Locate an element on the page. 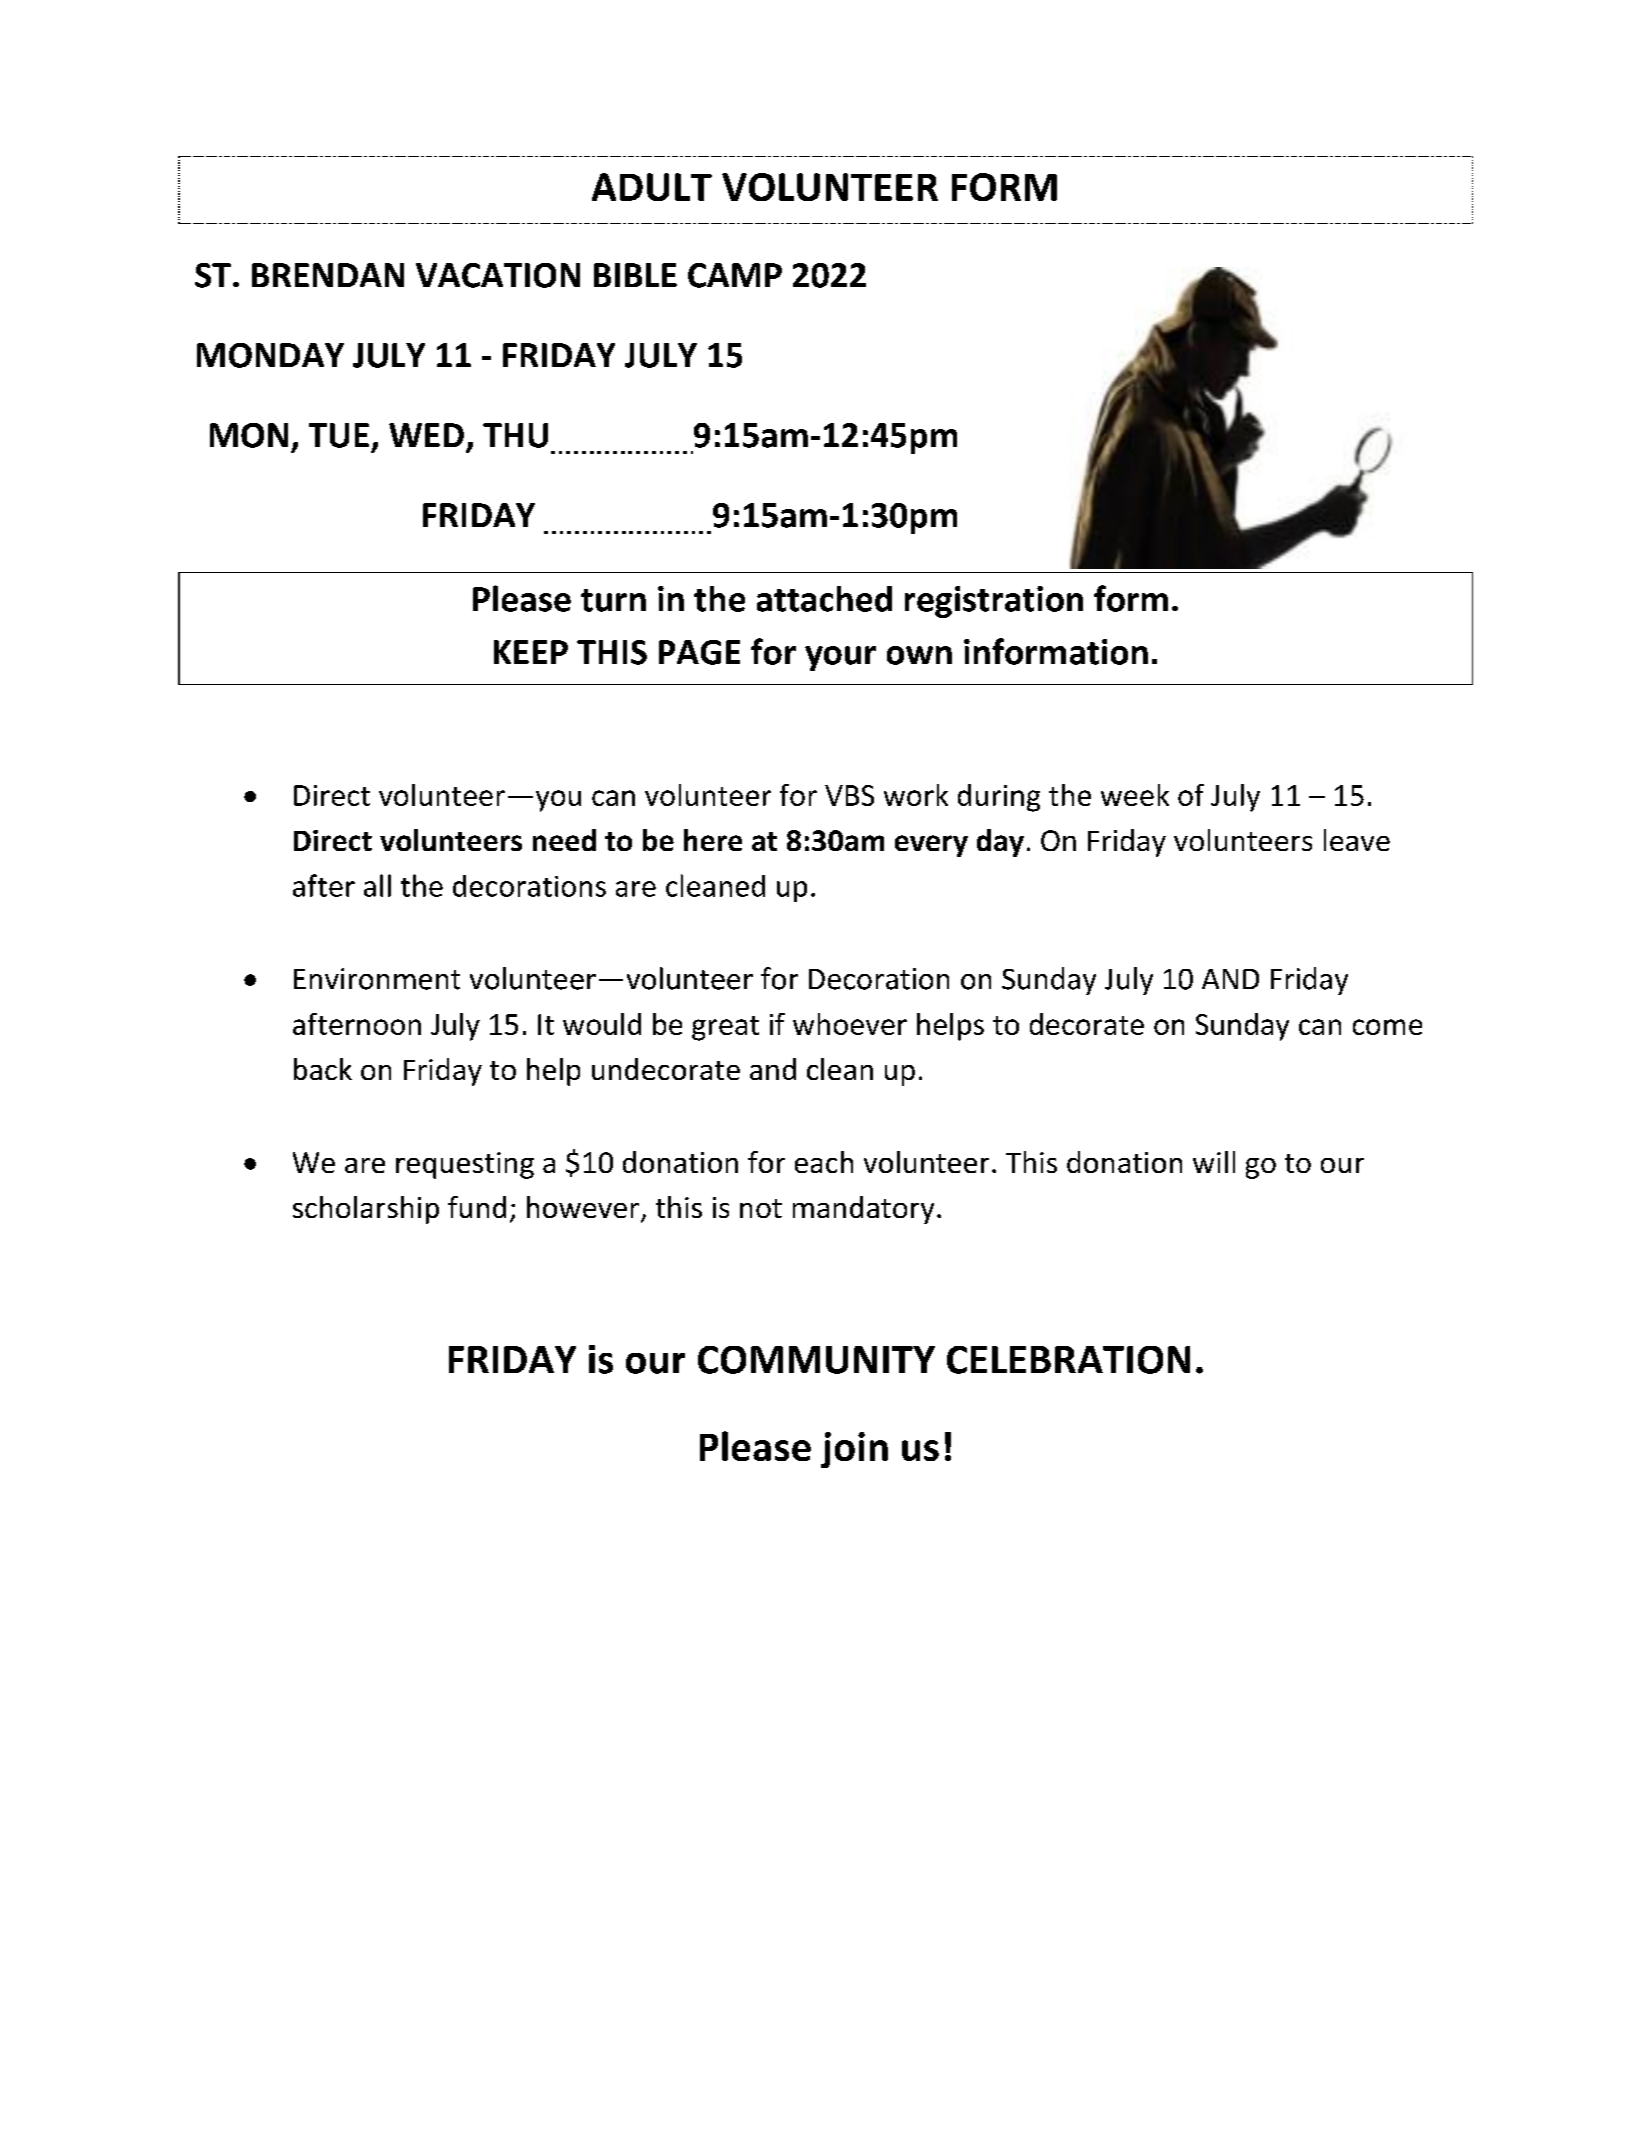 The width and height of the document is (1651, 2137). attached is located at coordinates (824, 599).
